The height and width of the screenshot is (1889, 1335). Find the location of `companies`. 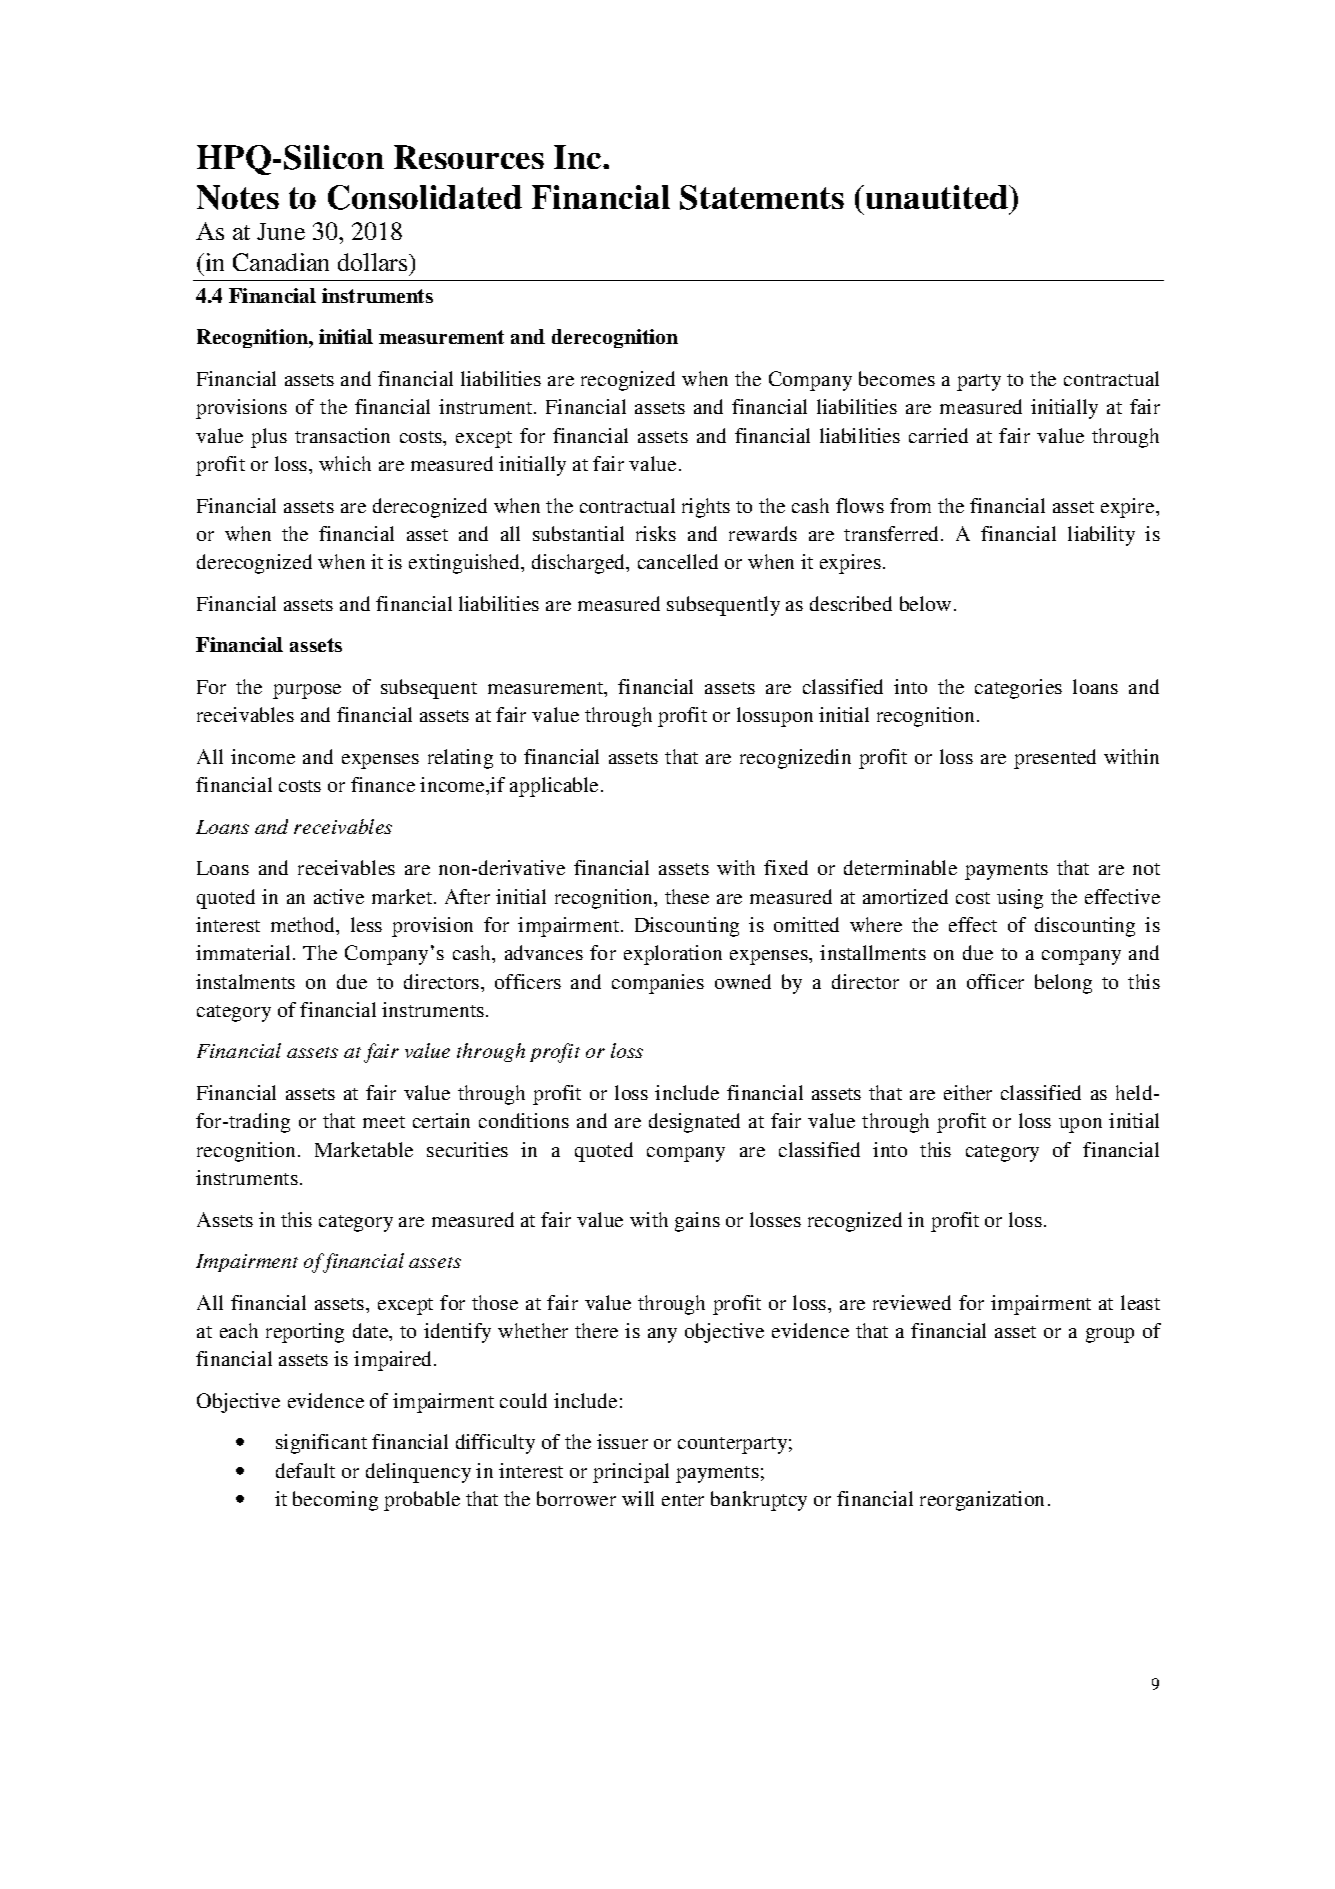

companies is located at coordinates (658, 984).
